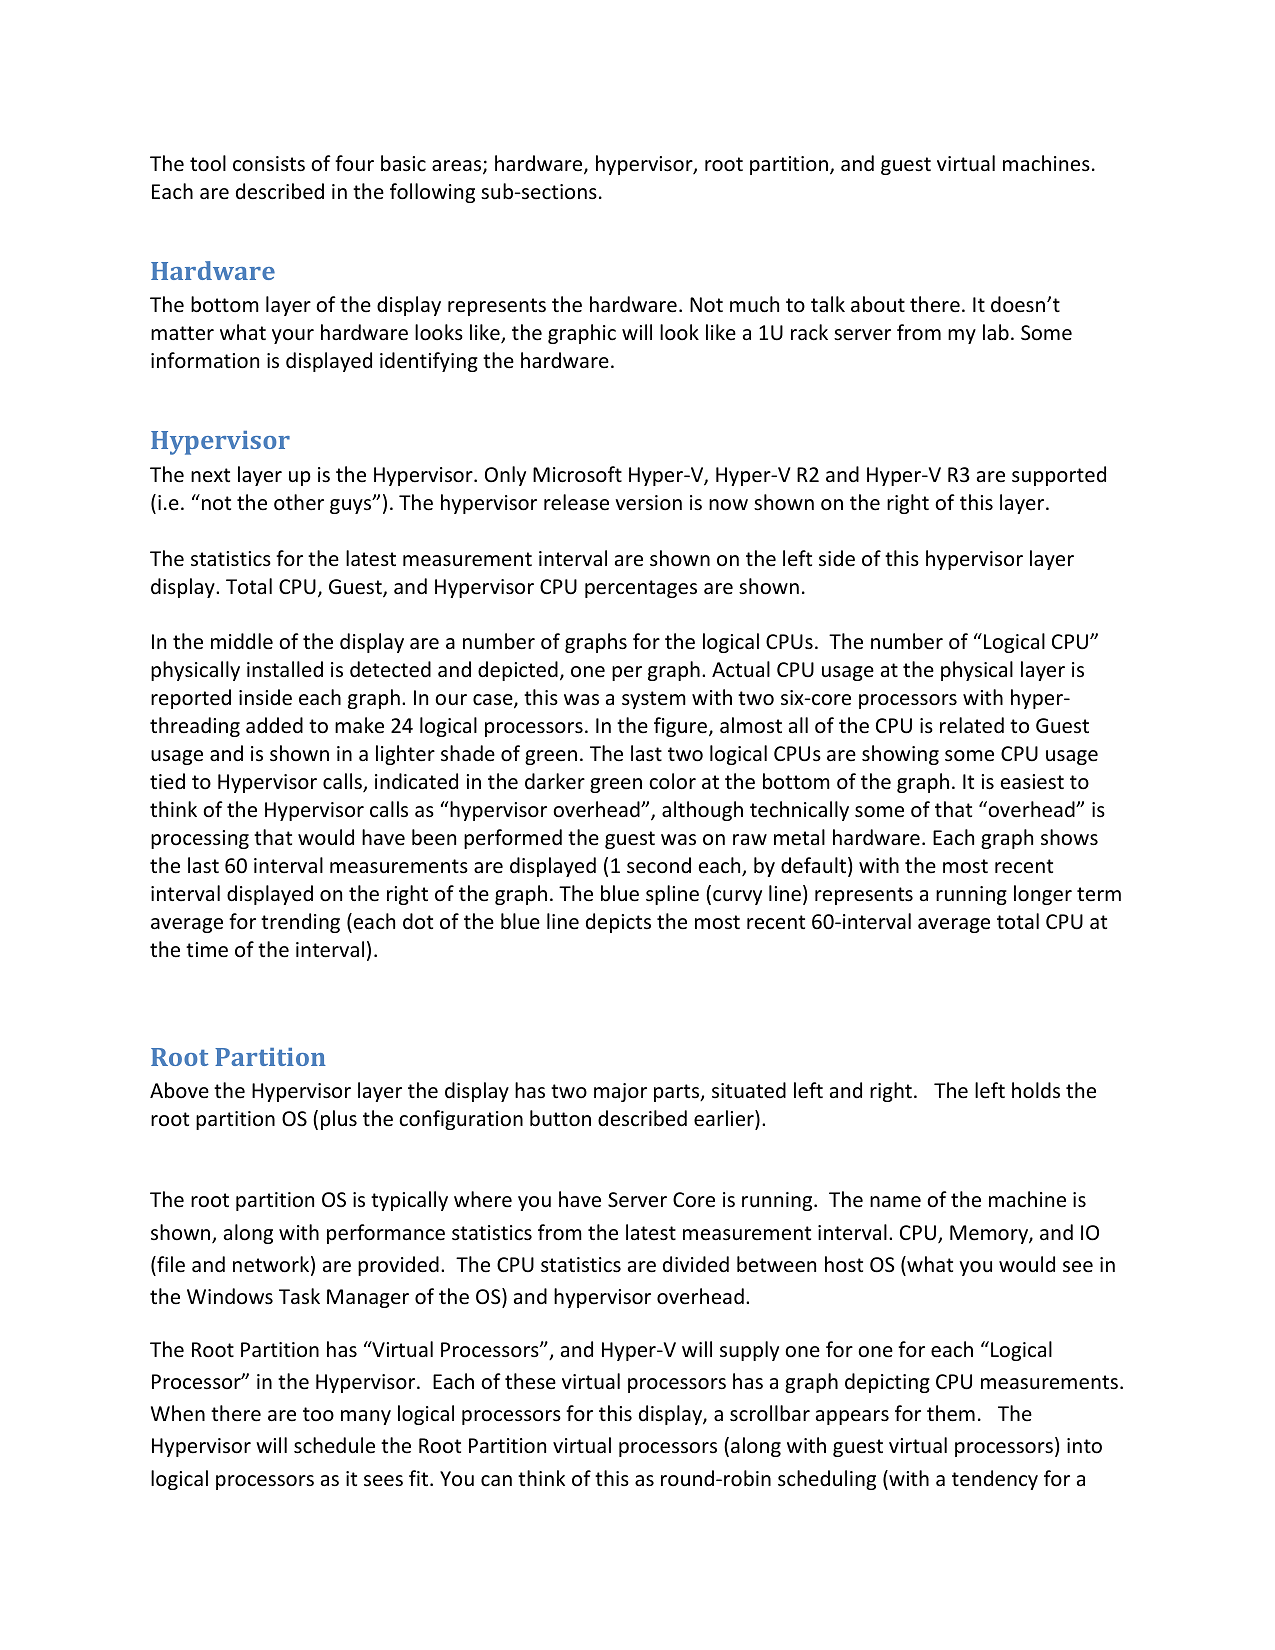 Image resolution: width=1275 pixels, height=1650 pixels. I want to click on about, so click(878, 304).
